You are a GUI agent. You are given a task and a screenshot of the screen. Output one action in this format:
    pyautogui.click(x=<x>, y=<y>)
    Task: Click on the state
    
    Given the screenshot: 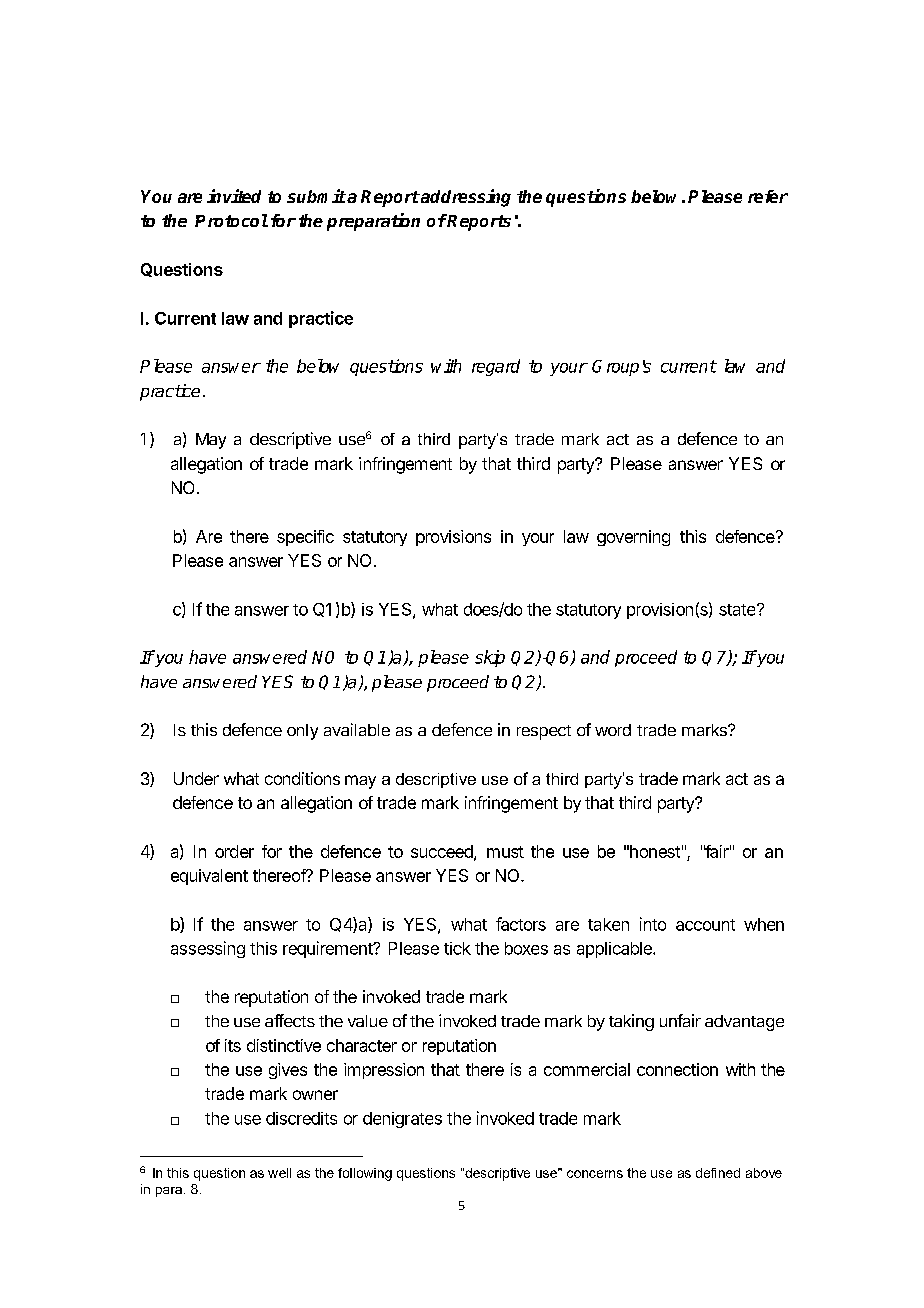 What is the action you would take?
    pyautogui.click(x=738, y=610)
